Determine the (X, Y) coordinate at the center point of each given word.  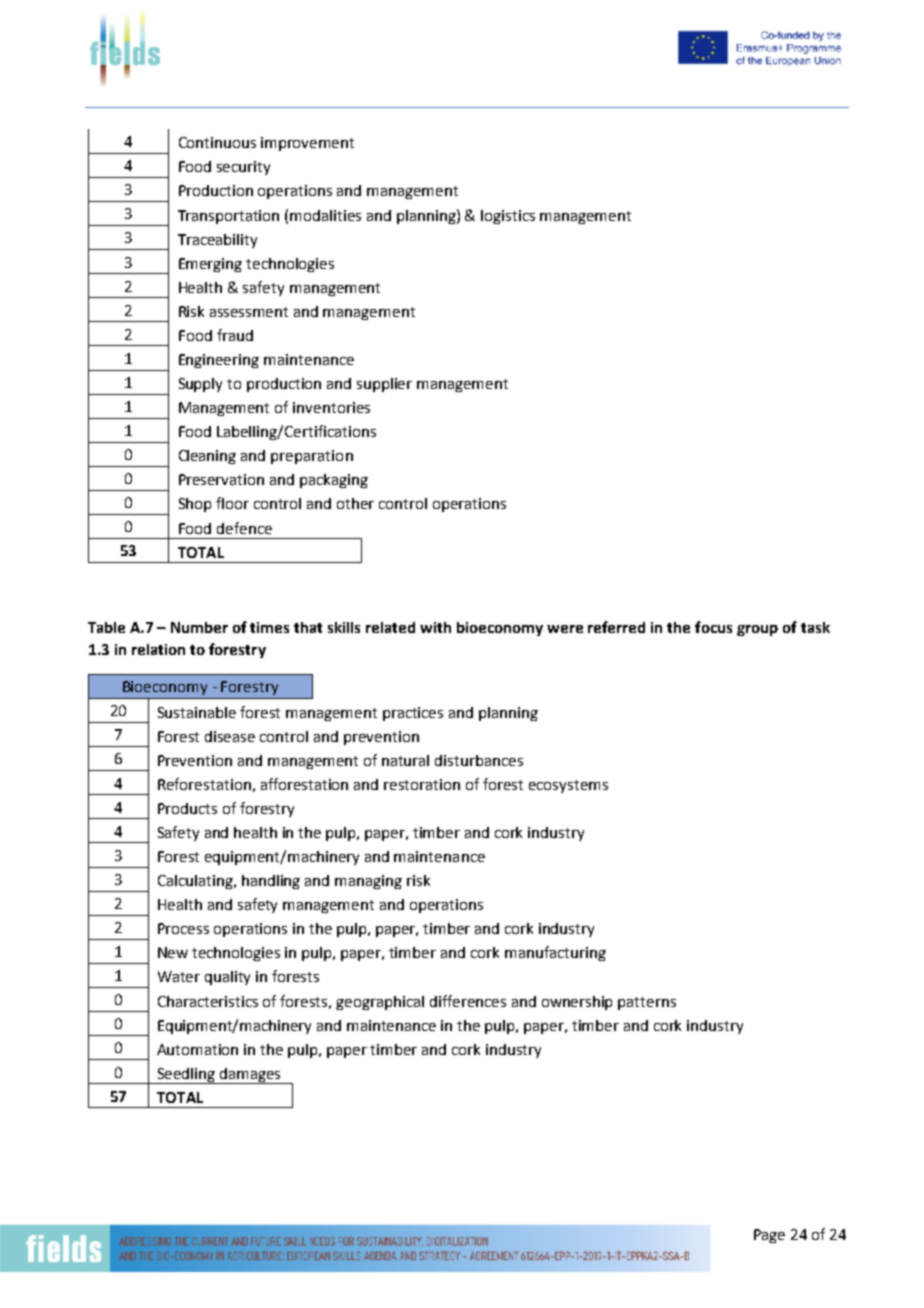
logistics (508, 217)
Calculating (196, 882)
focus (713, 627)
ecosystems (568, 786)
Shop (195, 505)
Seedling (186, 1076)
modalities (325, 215)
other (355, 503)
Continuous (217, 142)
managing (368, 882)
